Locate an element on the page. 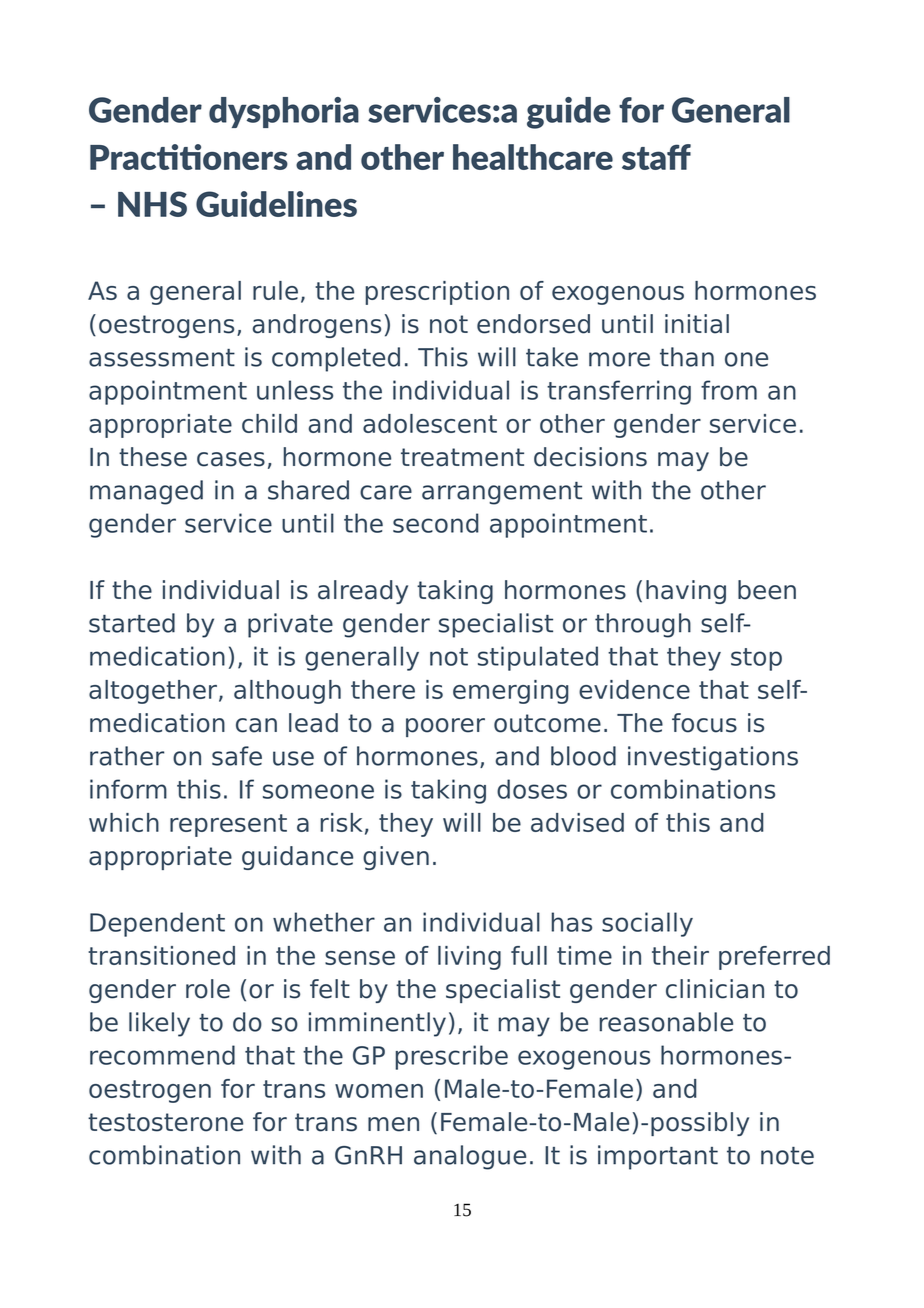 The height and width of the document is (1308, 924). from is located at coordinates (729, 390).
